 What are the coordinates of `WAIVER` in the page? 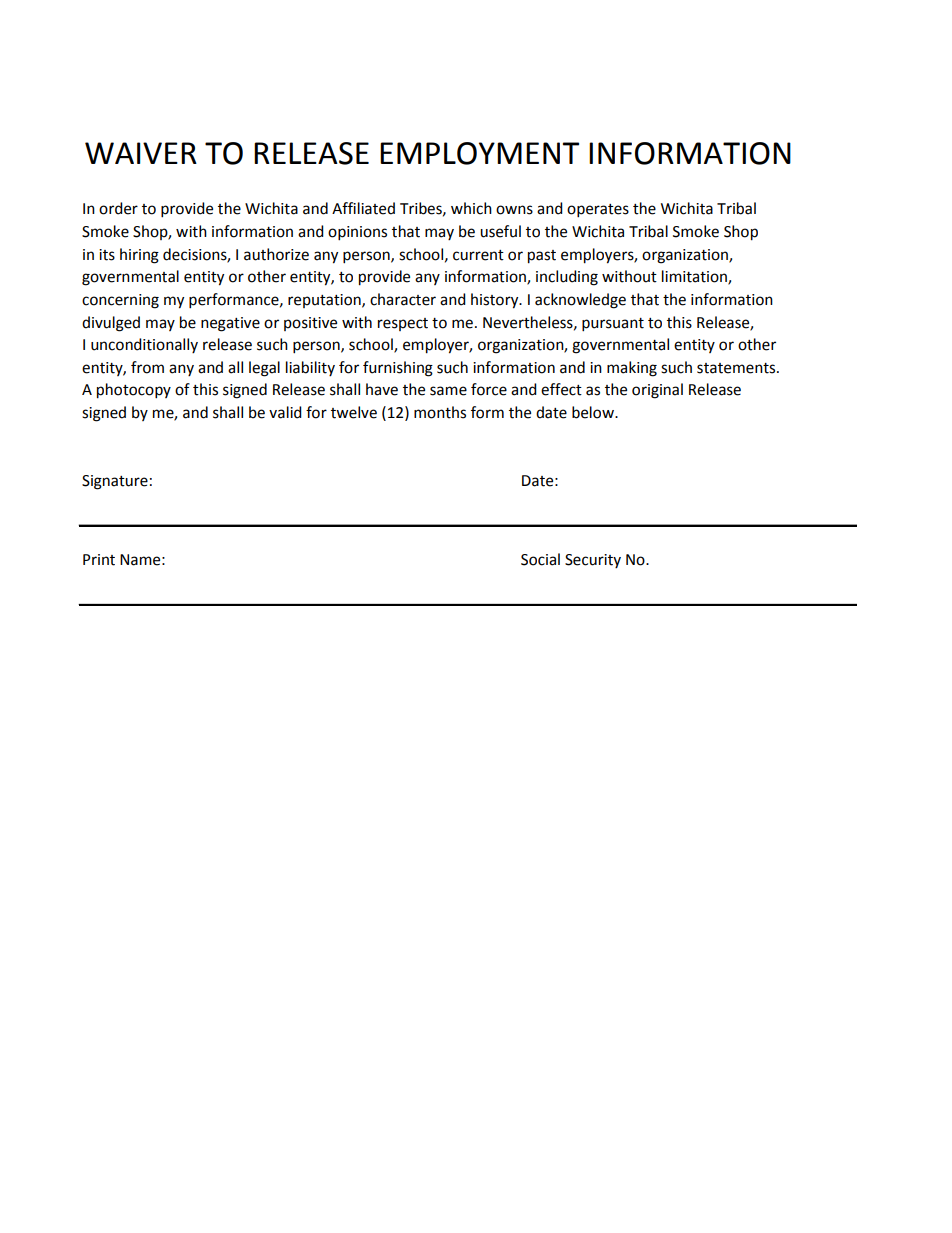 It's located at (141, 153).
